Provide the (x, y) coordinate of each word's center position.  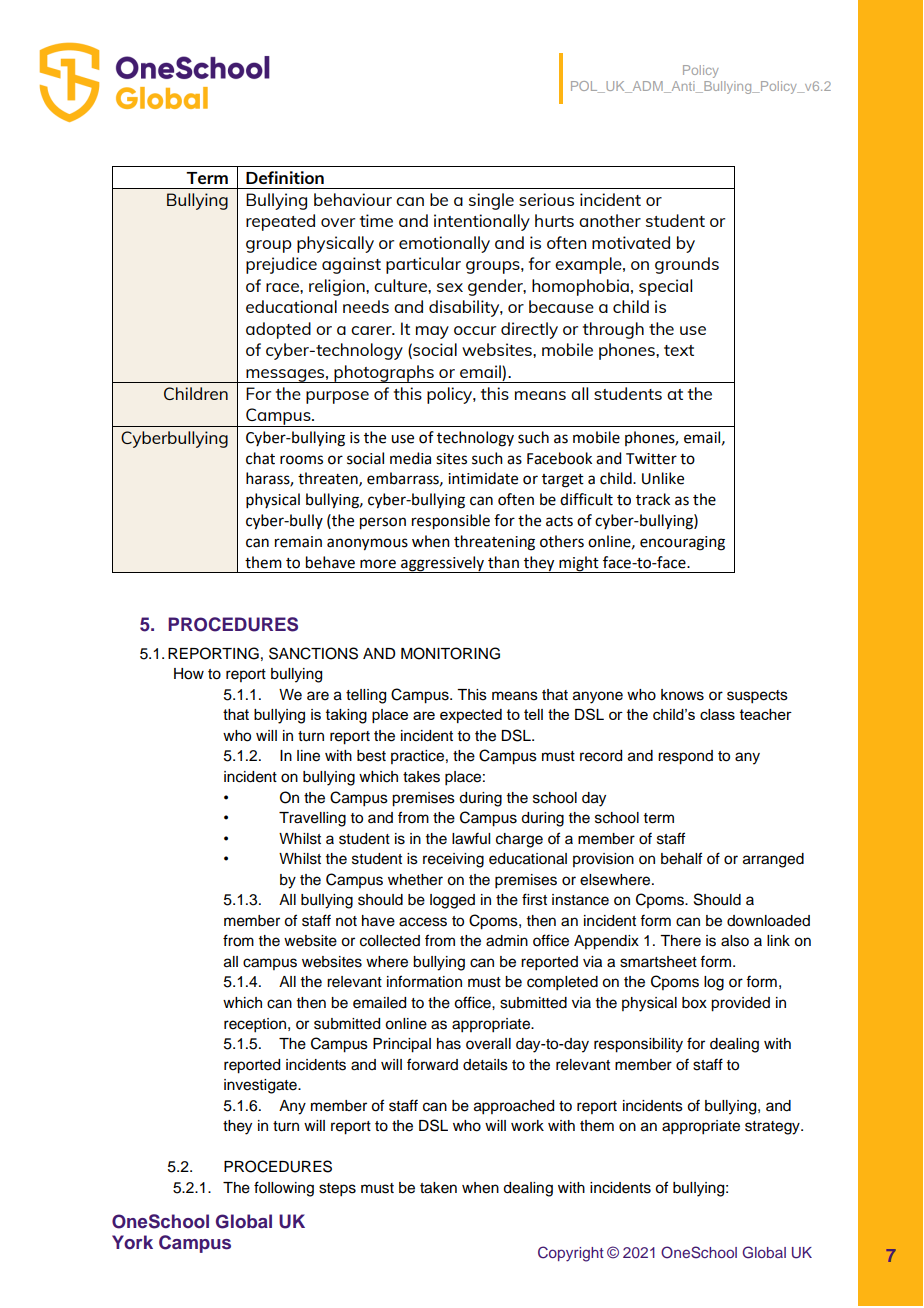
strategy (773, 1128)
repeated (280, 222)
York (132, 1242)
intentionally (482, 222)
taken (438, 1188)
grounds (687, 265)
